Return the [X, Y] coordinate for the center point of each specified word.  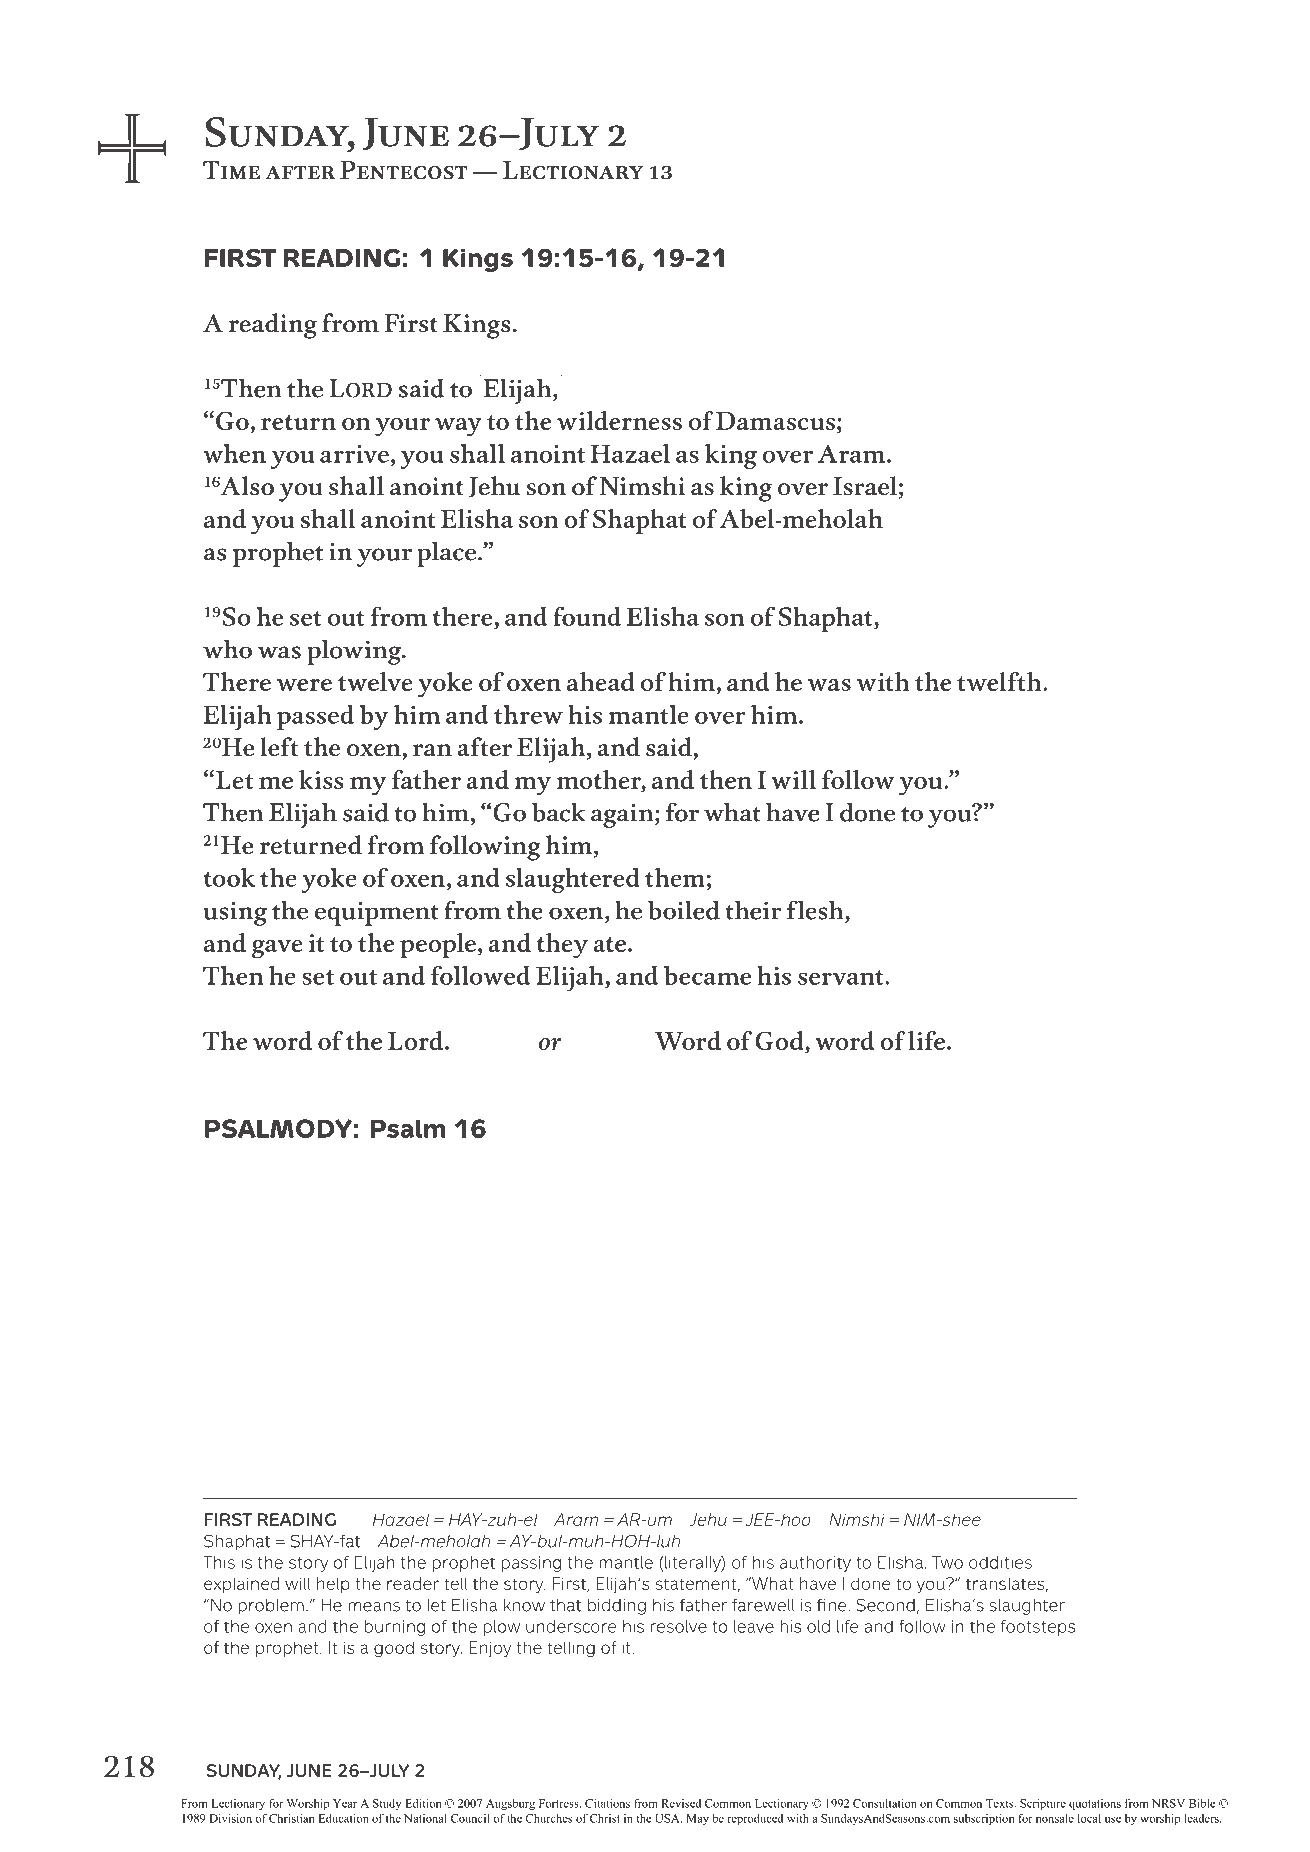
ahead [601, 681]
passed [315, 717]
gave [277, 949]
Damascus [775, 421]
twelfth [1000, 681]
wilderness [619, 420]
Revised [681, 1803]
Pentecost [403, 170]
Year [345, 1803]
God [780, 1040]
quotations [1095, 1804]
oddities [1000, 1562]
